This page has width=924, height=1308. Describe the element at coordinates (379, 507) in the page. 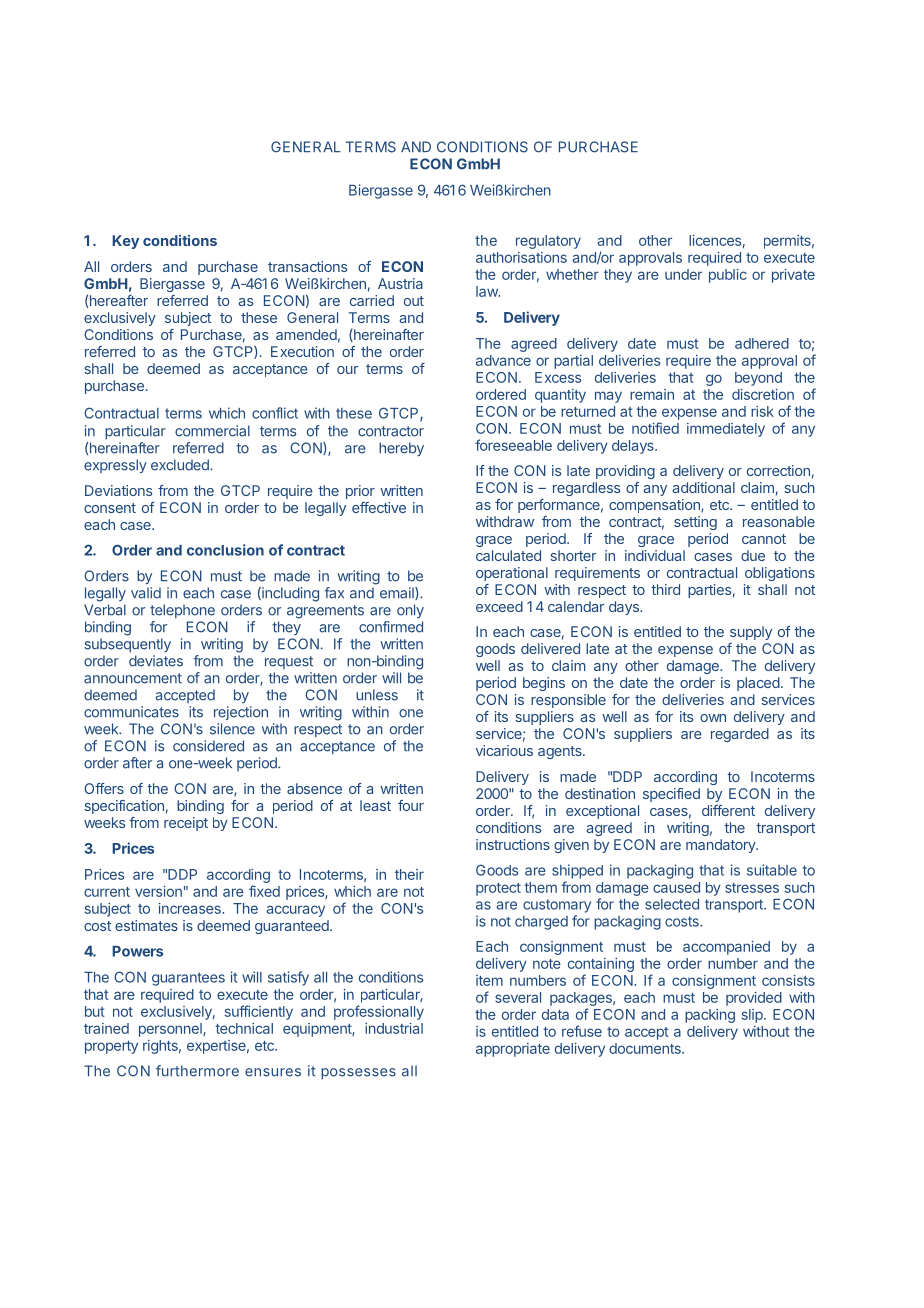

I see `effective` at that location.
